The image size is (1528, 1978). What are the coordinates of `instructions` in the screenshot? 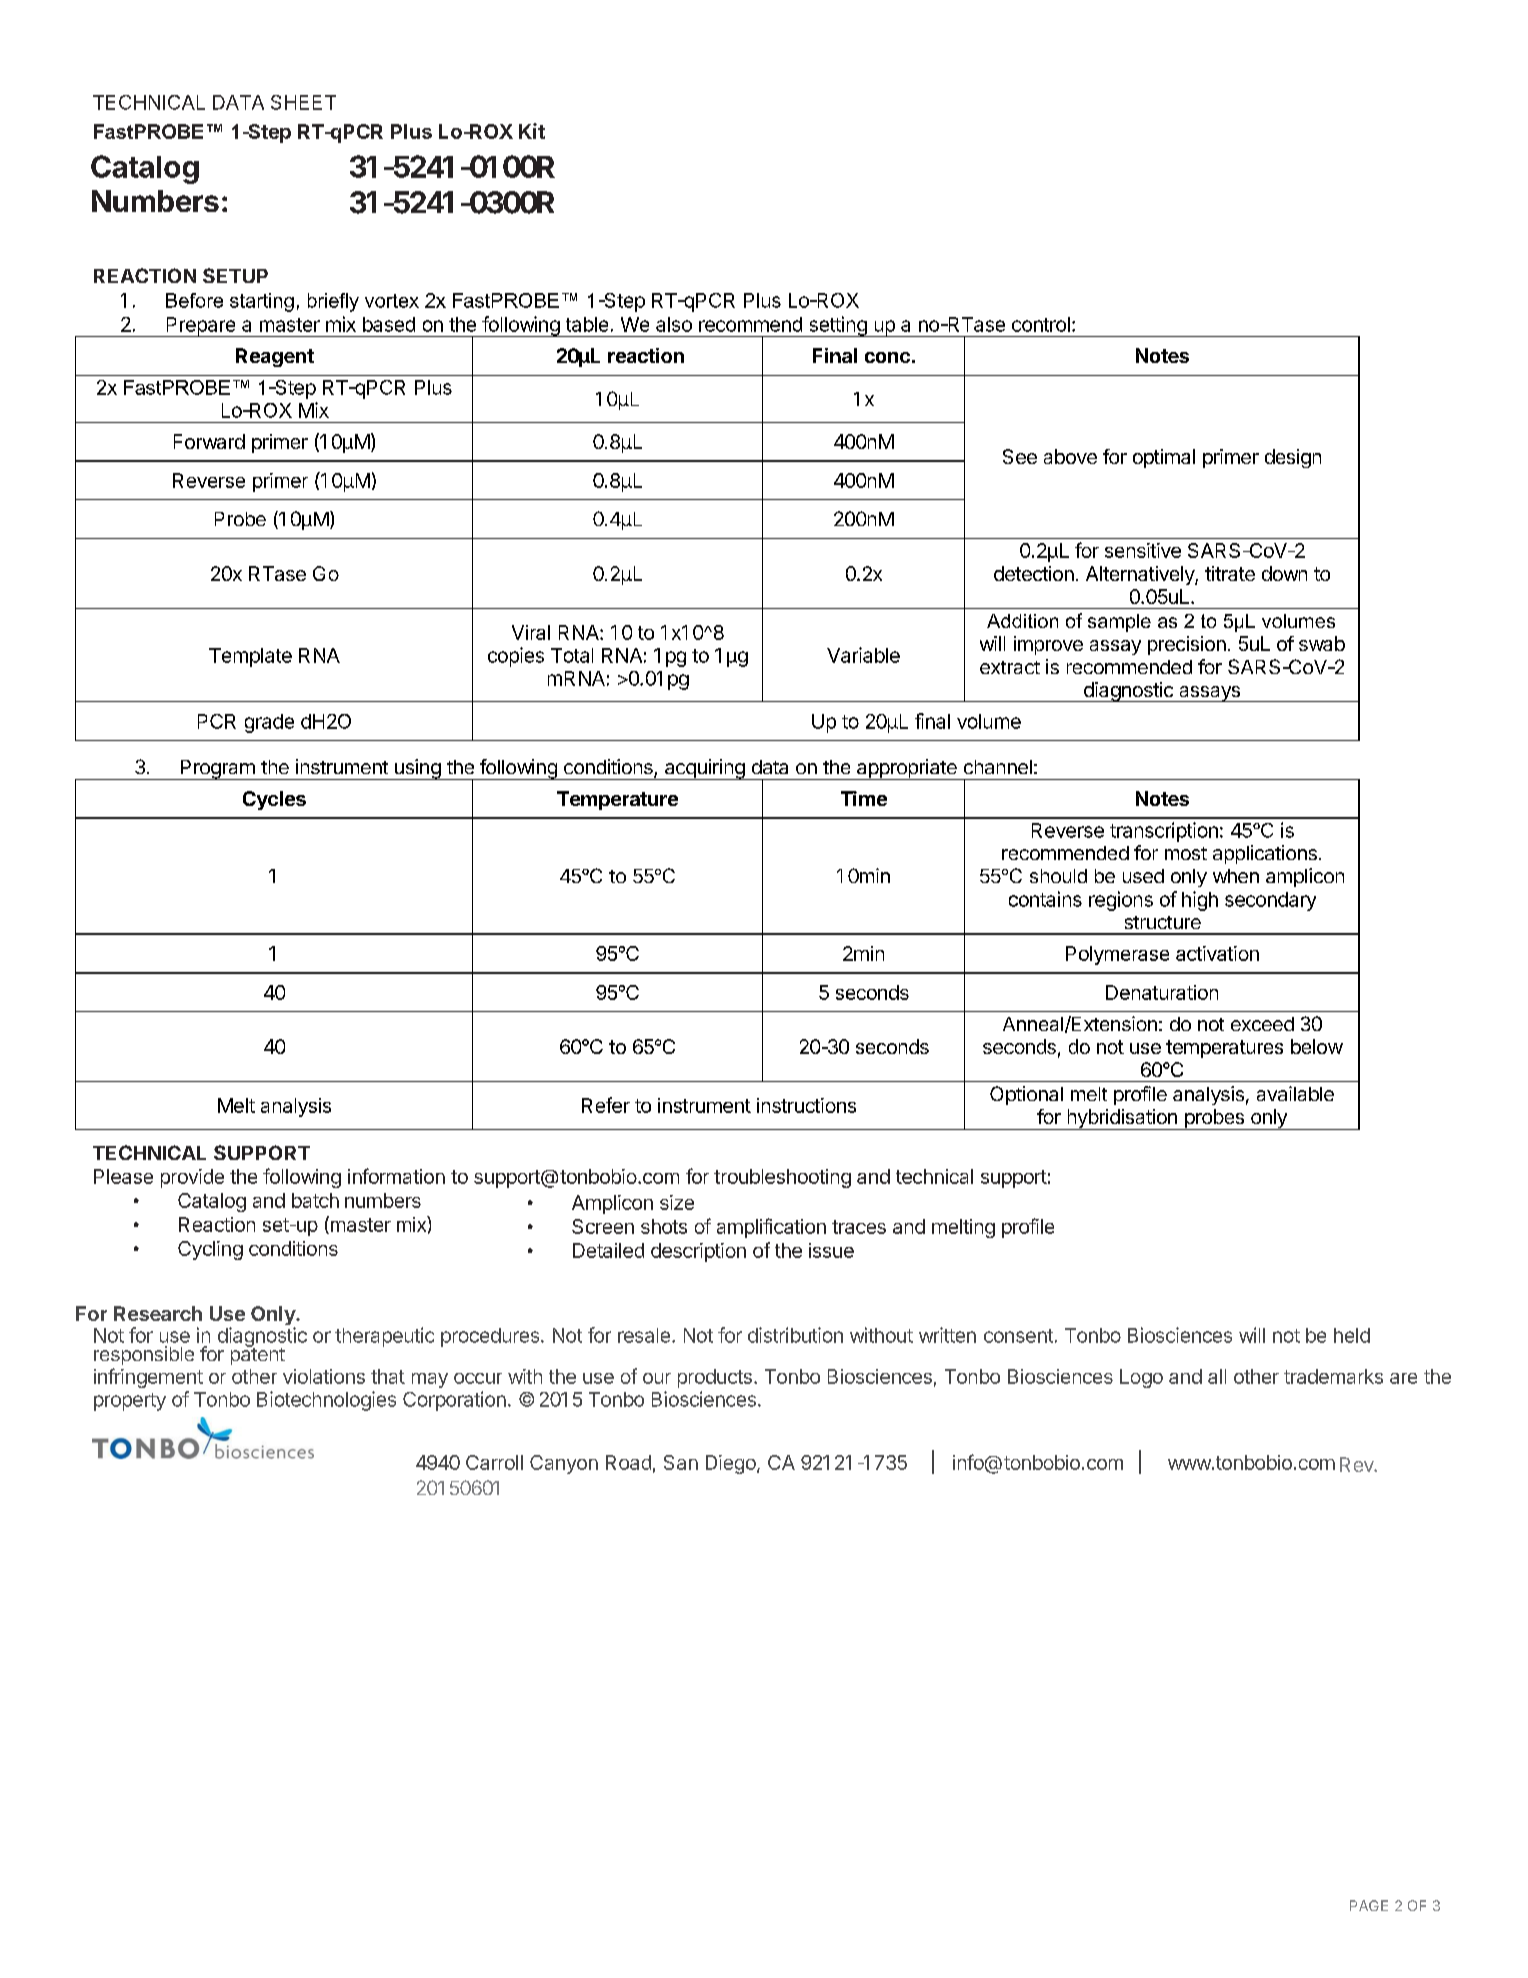 It's located at (806, 1105).
